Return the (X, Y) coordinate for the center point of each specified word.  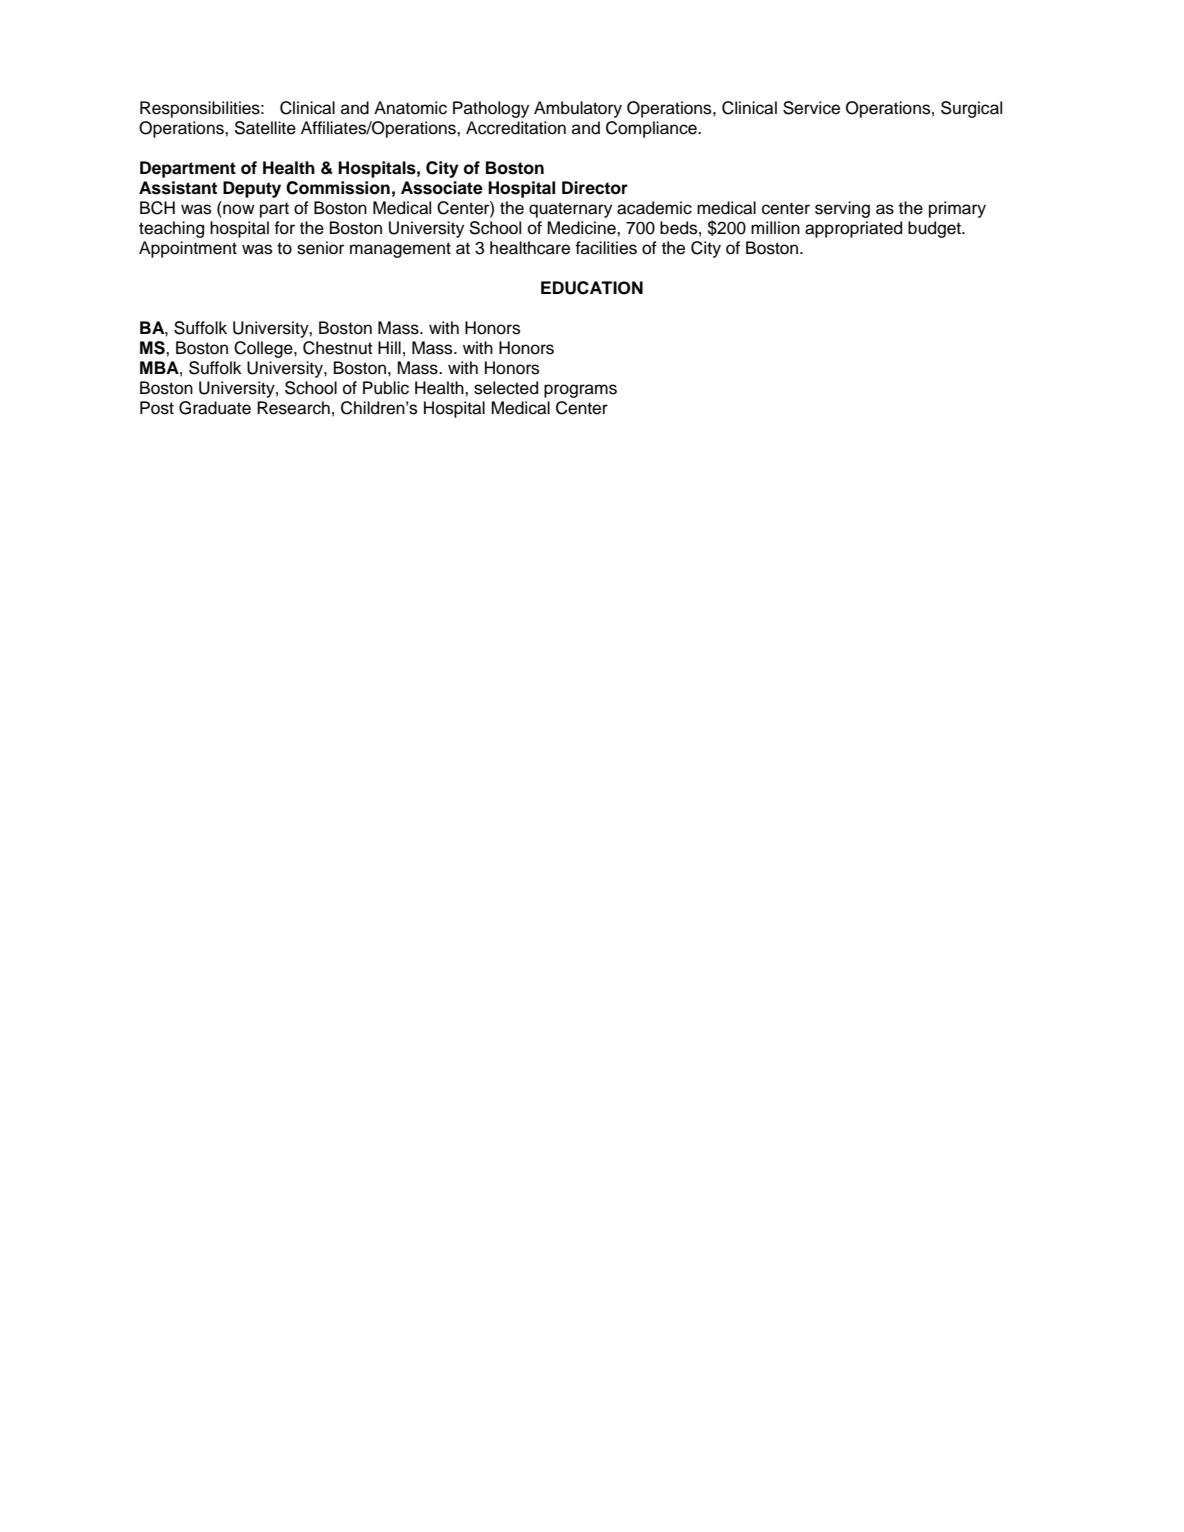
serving (842, 209)
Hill (389, 347)
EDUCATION (592, 288)
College (264, 349)
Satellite (265, 128)
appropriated (853, 229)
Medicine (583, 228)
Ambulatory (578, 109)
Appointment (188, 249)
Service (811, 108)
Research (293, 408)
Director (595, 188)
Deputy (252, 189)
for (284, 228)
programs (580, 391)
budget (935, 229)
